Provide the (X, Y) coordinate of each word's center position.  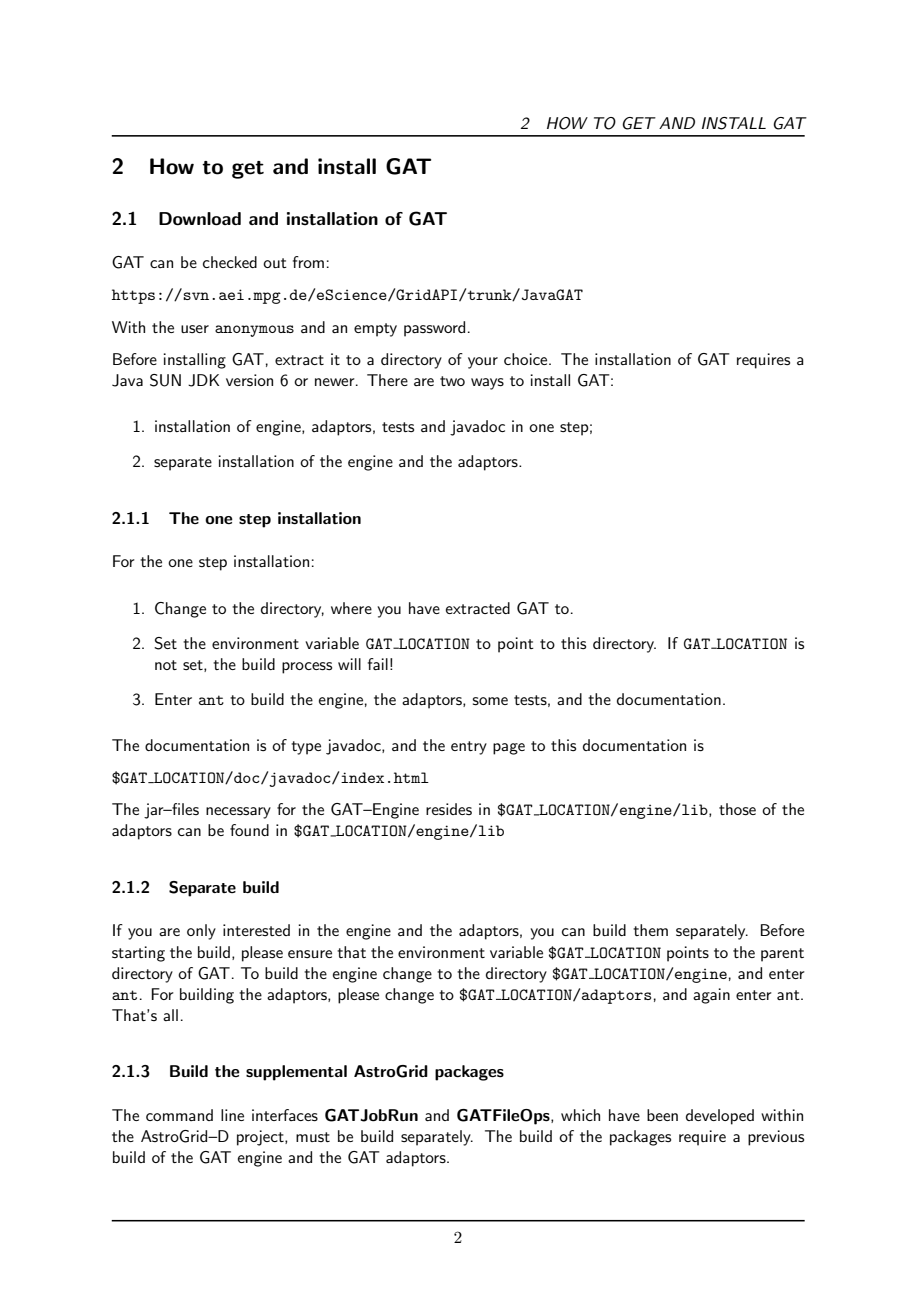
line (232, 1115)
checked (230, 262)
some (490, 701)
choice (527, 359)
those (737, 809)
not (166, 665)
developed (720, 1117)
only (201, 932)
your (483, 363)
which (580, 1115)
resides (449, 809)
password (434, 329)
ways (487, 384)
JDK (203, 380)
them (650, 930)
